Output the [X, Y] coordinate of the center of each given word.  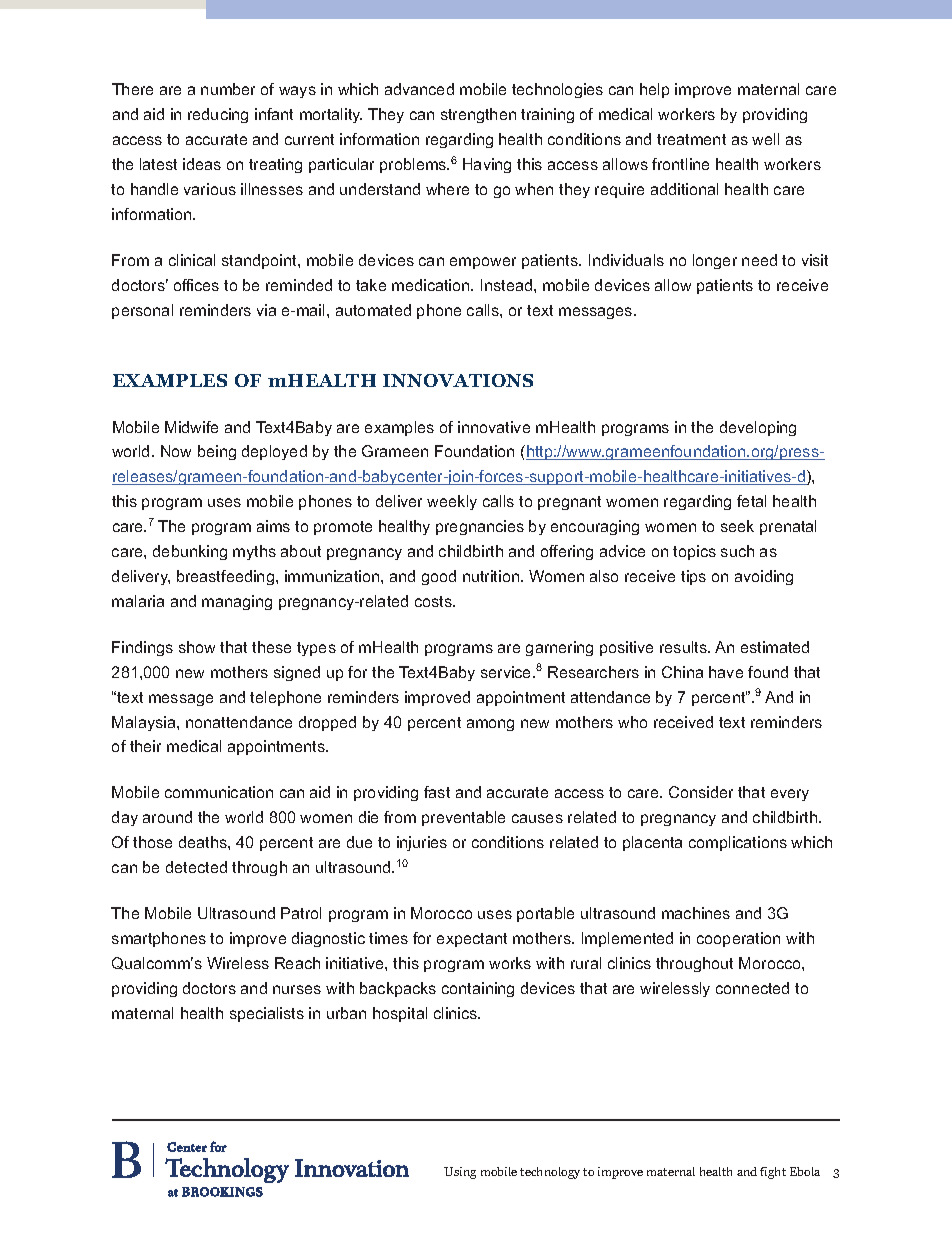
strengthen [478, 115]
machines [696, 913]
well [765, 139]
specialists [267, 1014]
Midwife [191, 427]
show [197, 647]
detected [196, 867]
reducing [218, 115]
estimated [775, 647]
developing [758, 428]
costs [434, 601]
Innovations [458, 380]
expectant [472, 940]
